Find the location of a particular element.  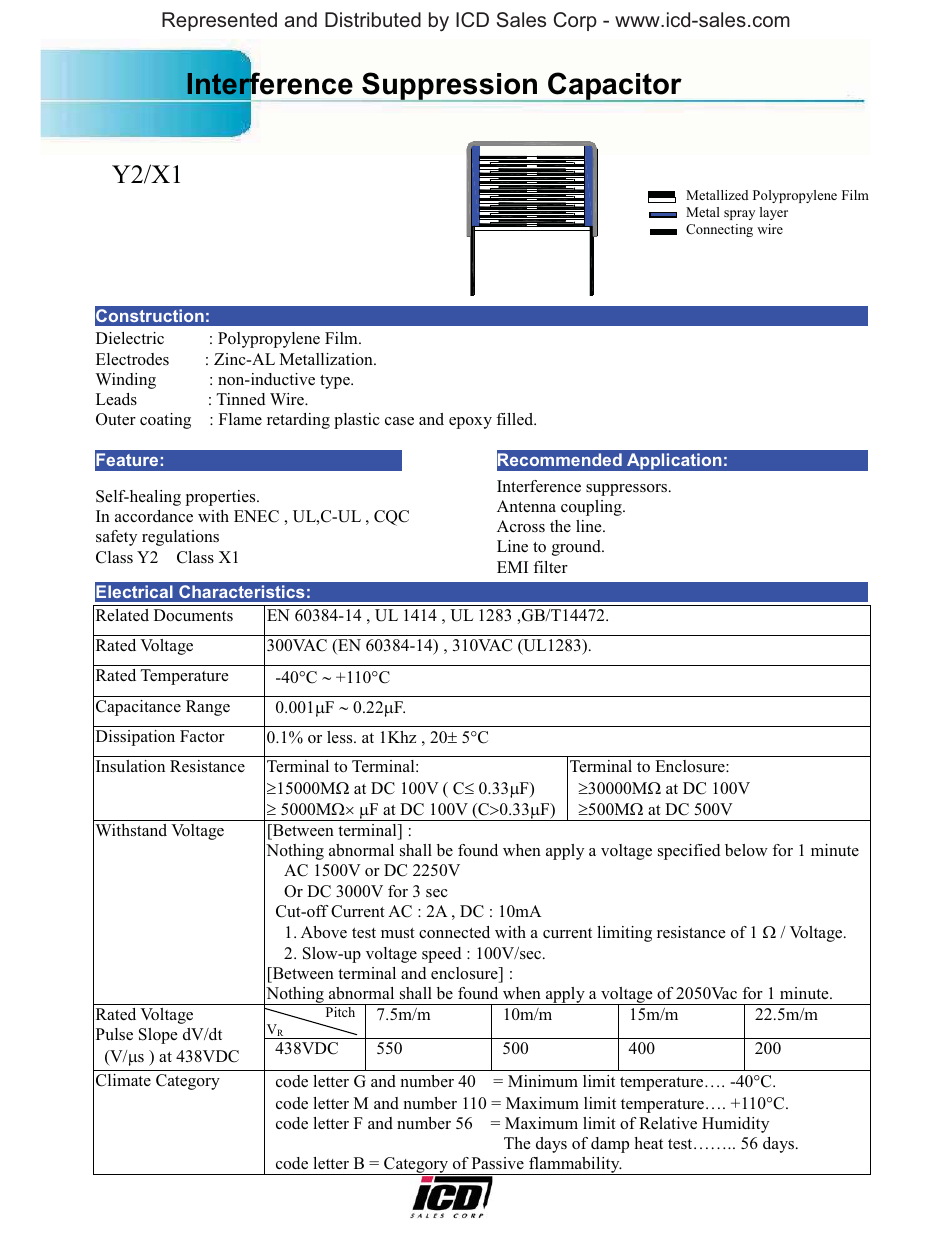

Relative is located at coordinates (668, 1123).
